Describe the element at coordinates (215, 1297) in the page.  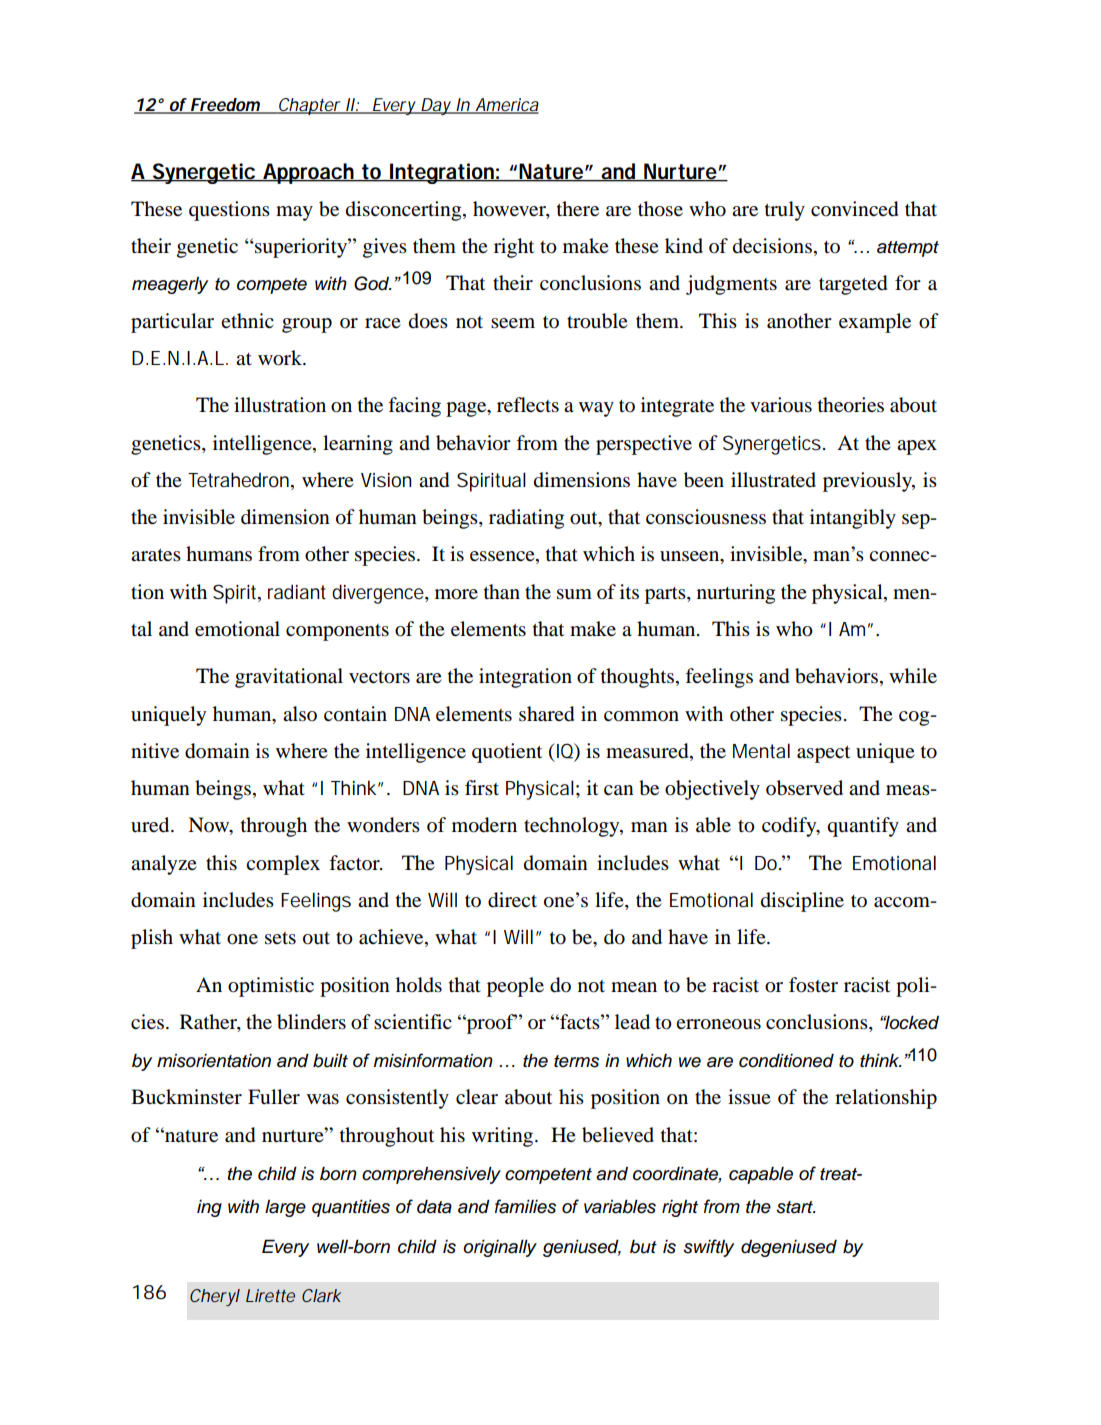
I see `Cheryl` at that location.
